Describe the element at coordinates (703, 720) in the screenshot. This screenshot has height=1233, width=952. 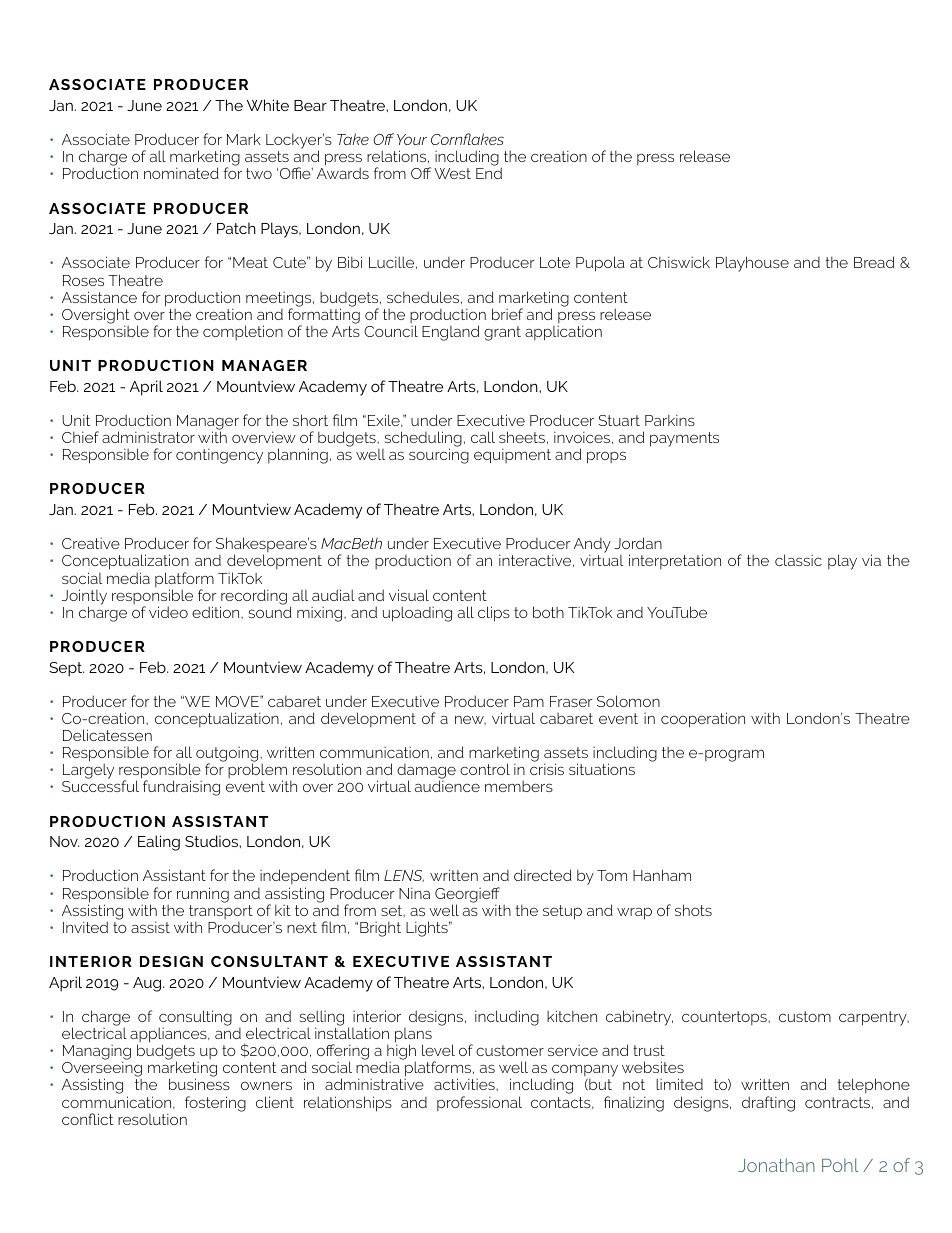
I see `cooperation` at that location.
